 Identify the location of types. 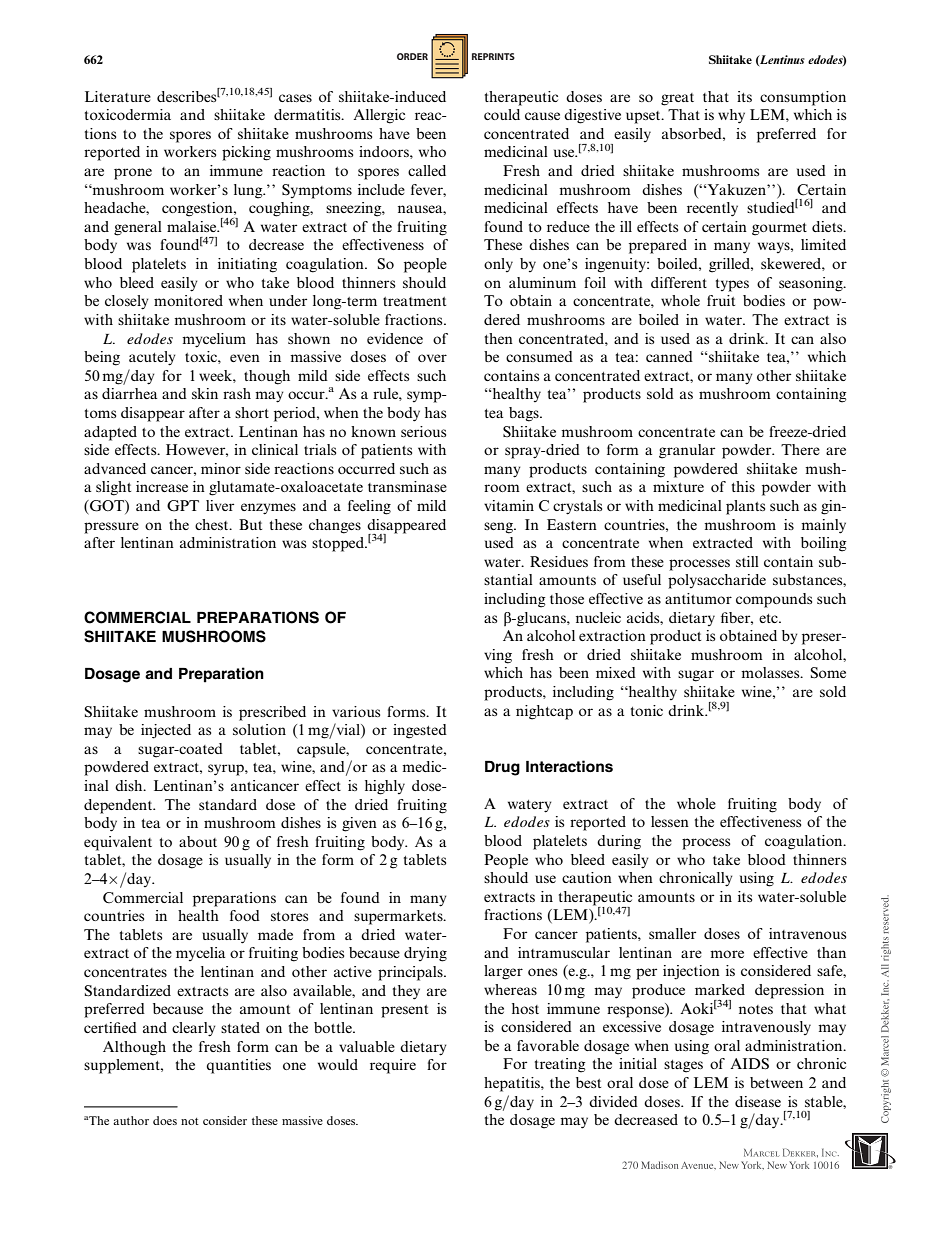
(732, 285).
